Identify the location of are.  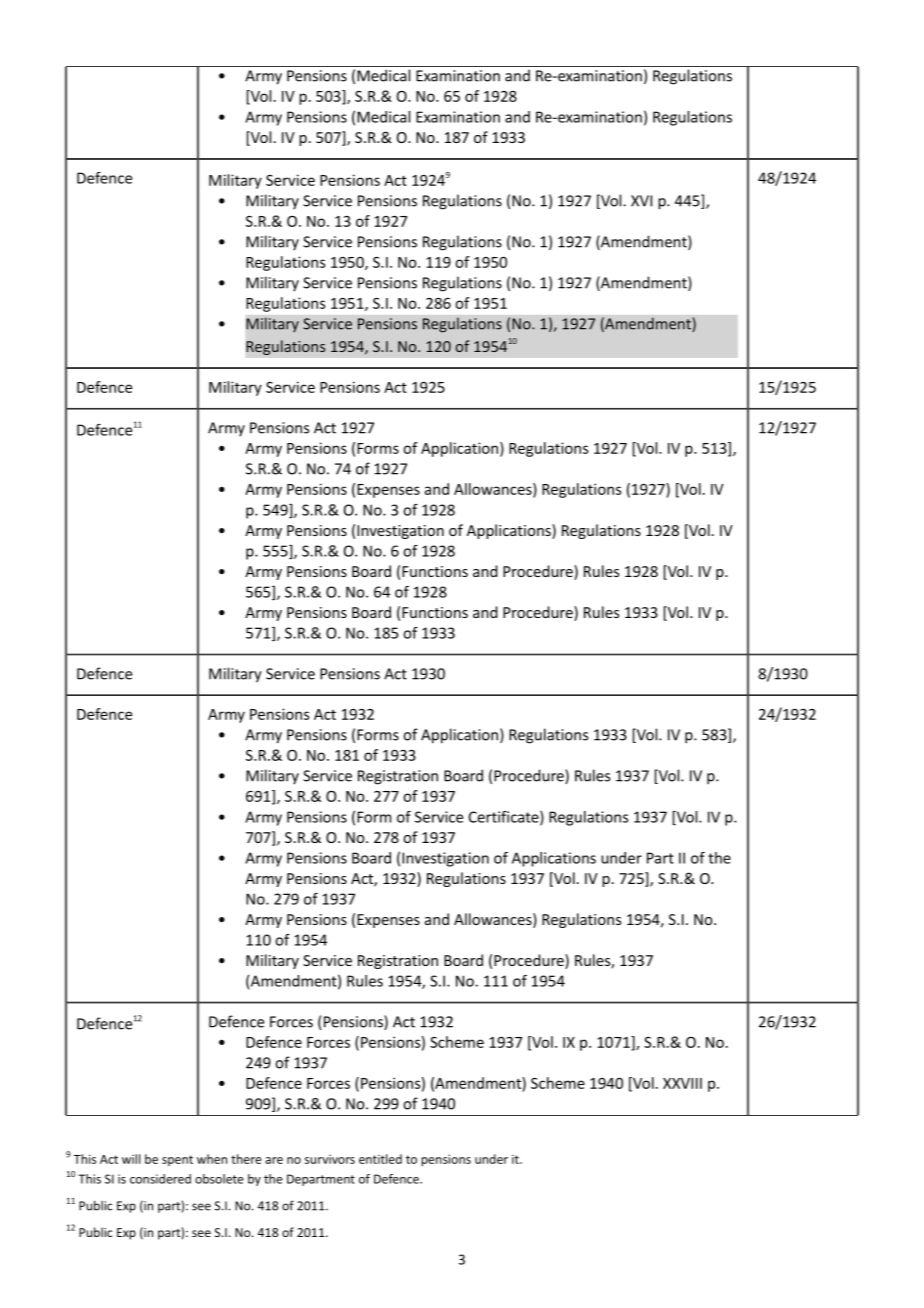
(274, 1160).
